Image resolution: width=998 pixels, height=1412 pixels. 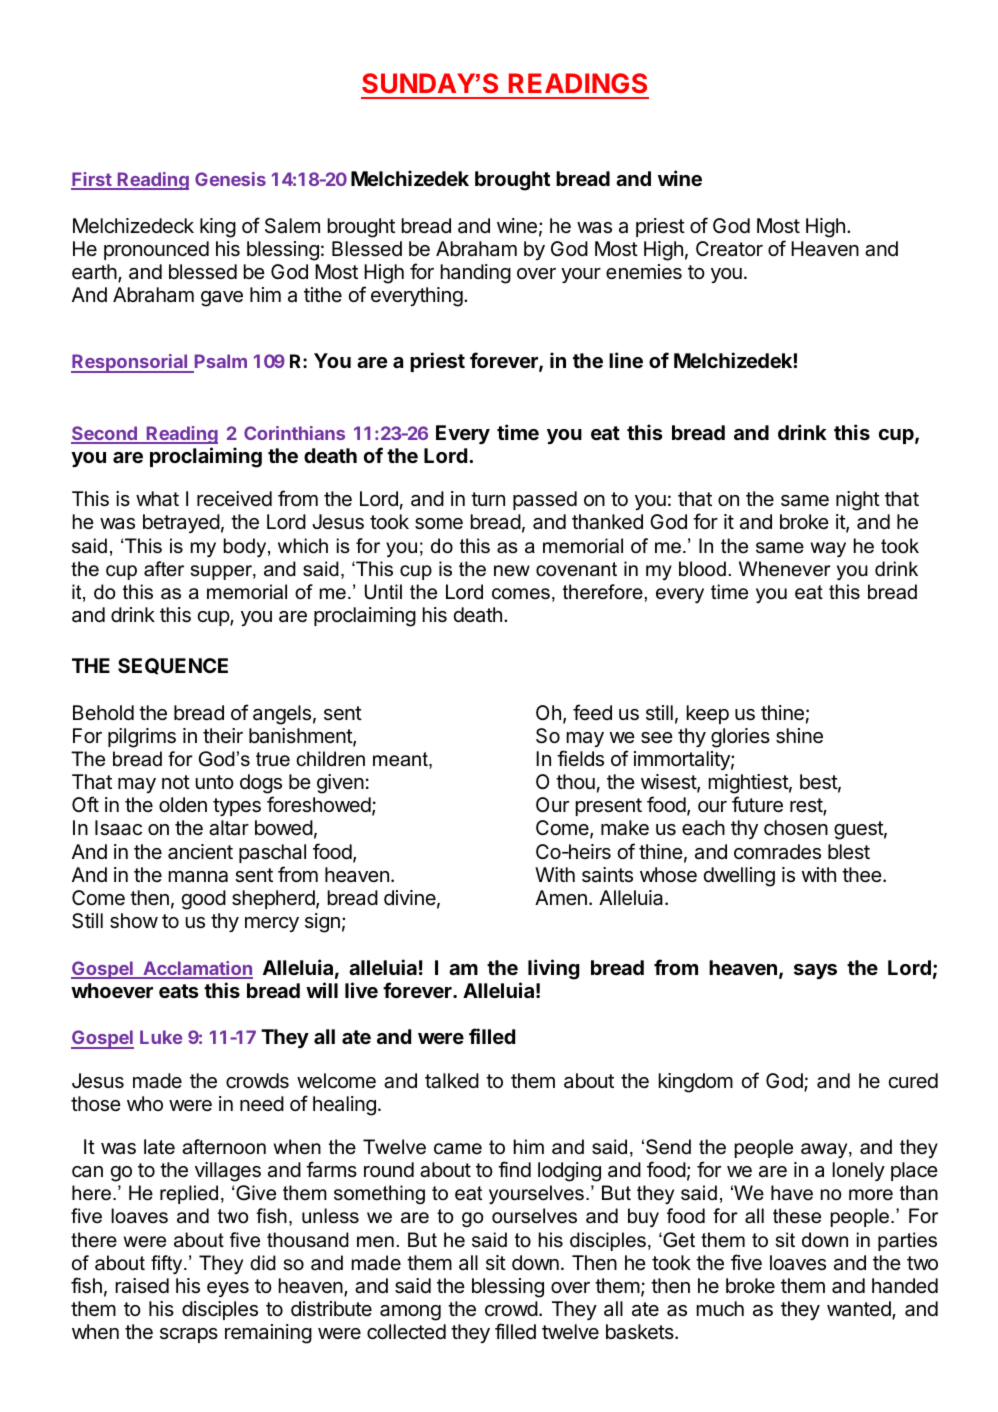 What do you see at coordinates (156, 250) in the document?
I see `pronounced` at bounding box center [156, 250].
